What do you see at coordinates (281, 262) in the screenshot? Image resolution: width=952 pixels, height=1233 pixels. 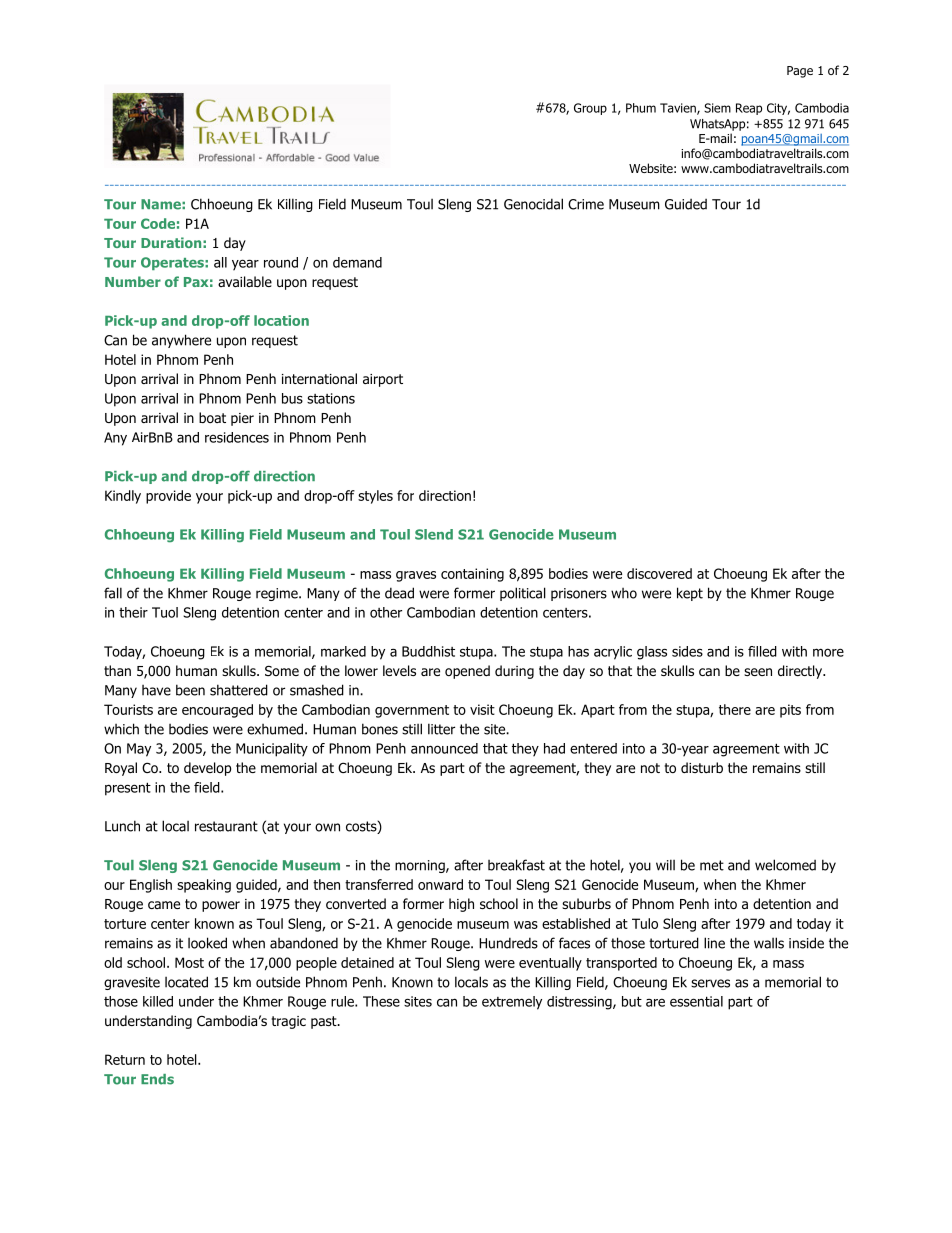 I see `round` at bounding box center [281, 262].
